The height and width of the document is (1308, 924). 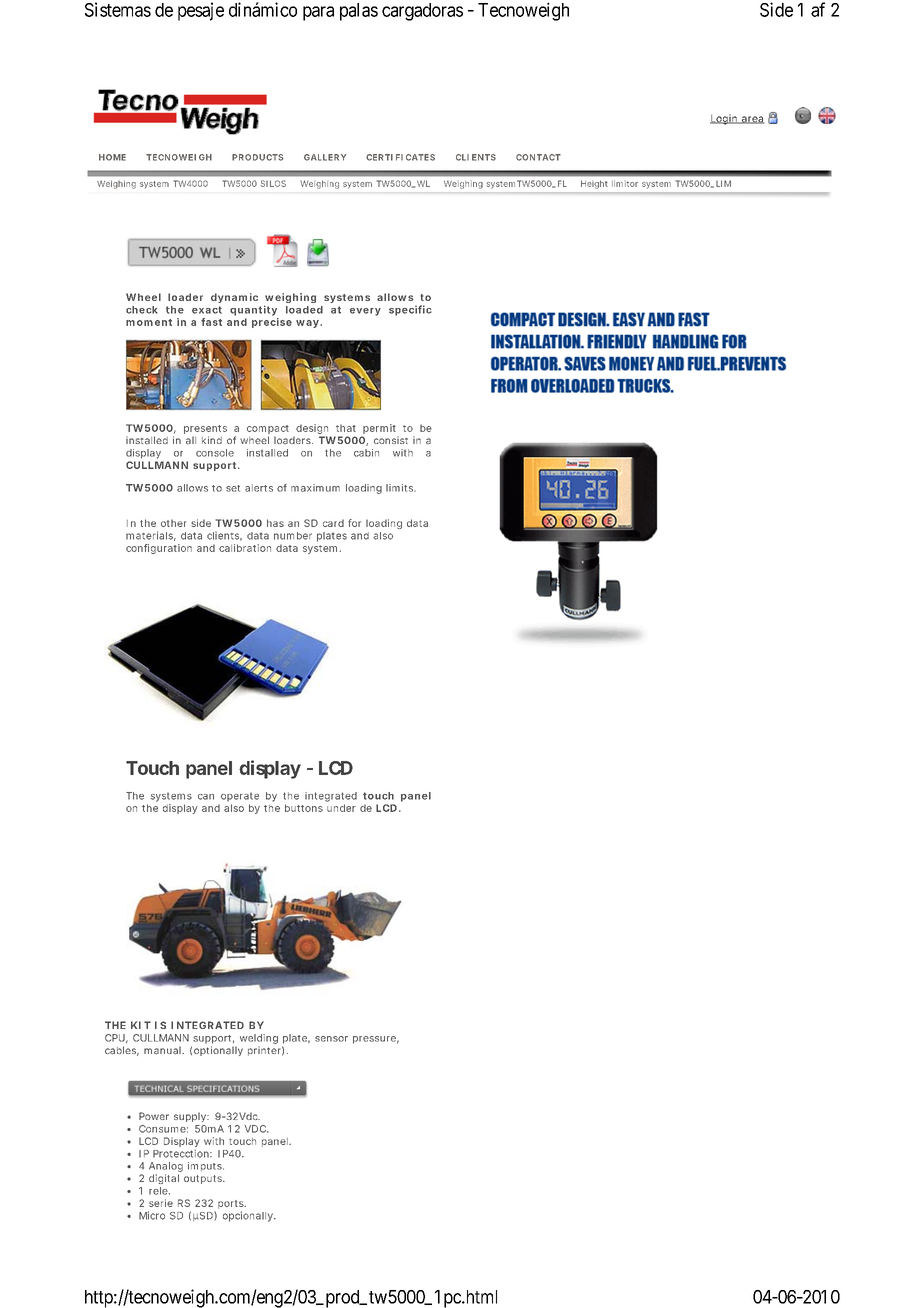 What do you see at coordinates (594, 185) in the document?
I see `Height` at bounding box center [594, 185].
